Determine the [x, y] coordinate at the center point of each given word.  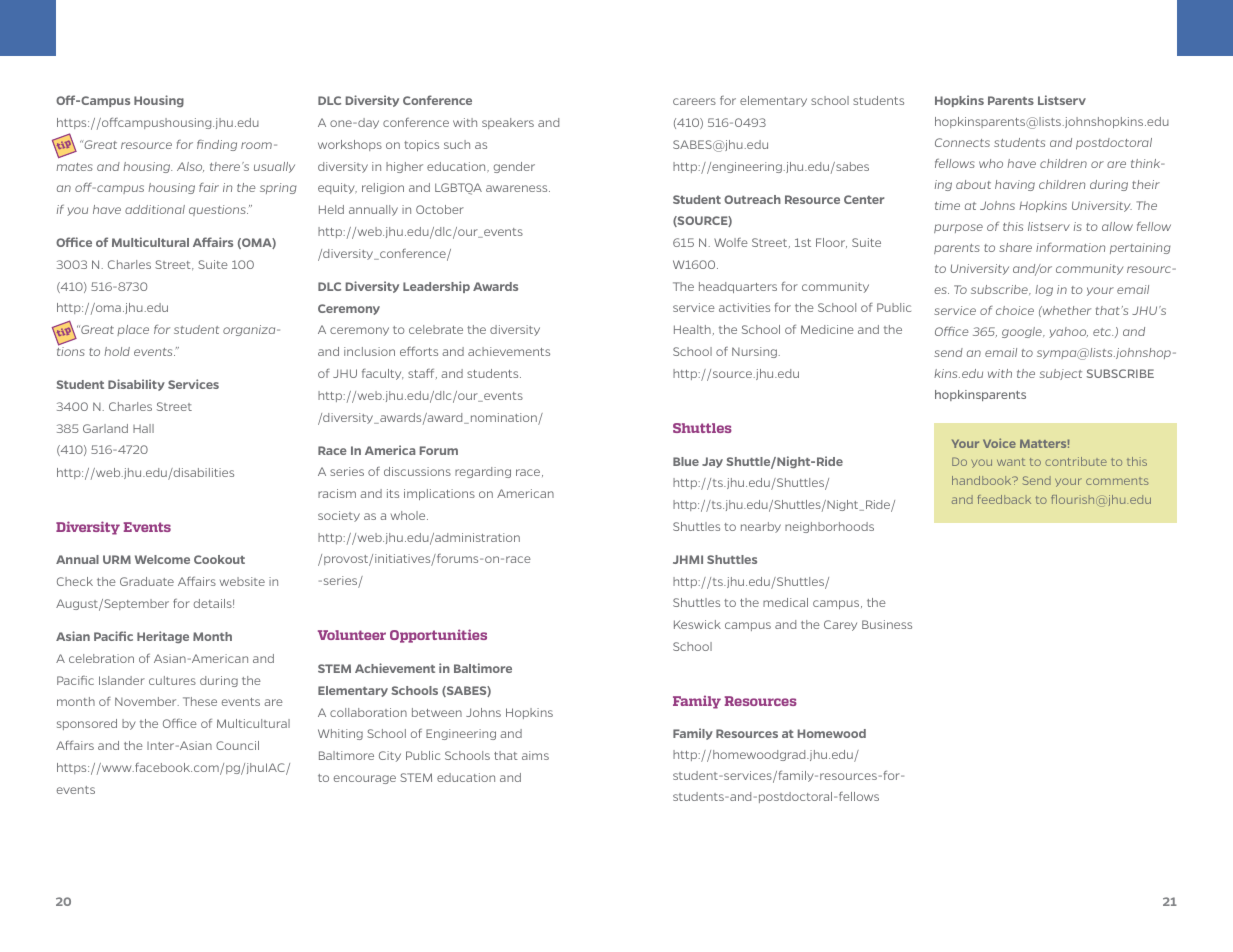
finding [217, 145]
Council [237, 745]
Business [887, 624]
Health [692, 329]
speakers [508, 123]
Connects [962, 142]
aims [535, 755]
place [133, 330]
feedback [1004, 499]
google [1023, 332]
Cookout [219, 559]
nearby [761, 527]
